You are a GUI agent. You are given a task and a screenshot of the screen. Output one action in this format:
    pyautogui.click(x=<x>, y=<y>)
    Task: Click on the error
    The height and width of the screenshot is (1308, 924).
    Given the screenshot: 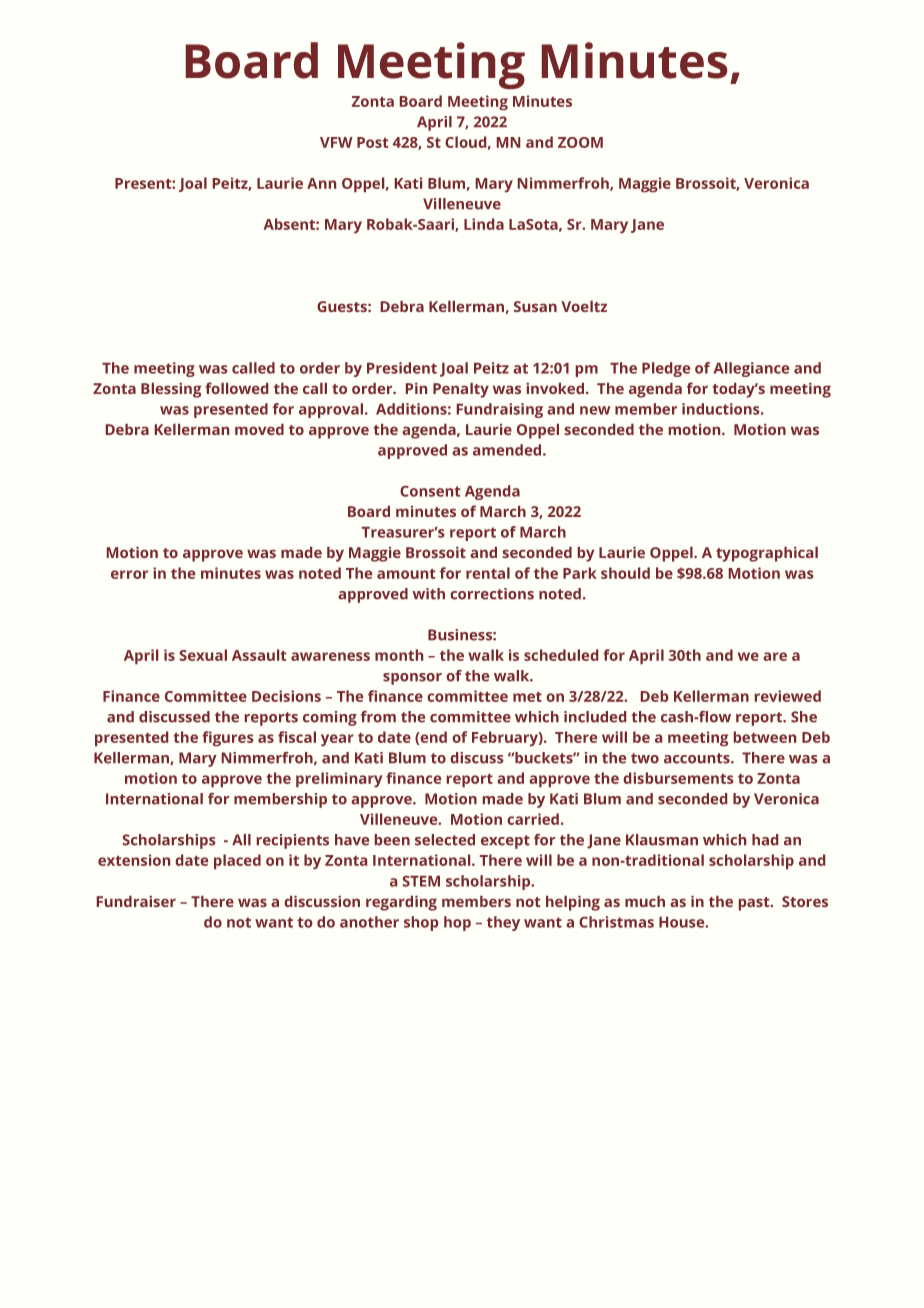 What is the action you would take?
    pyautogui.click(x=129, y=574)
